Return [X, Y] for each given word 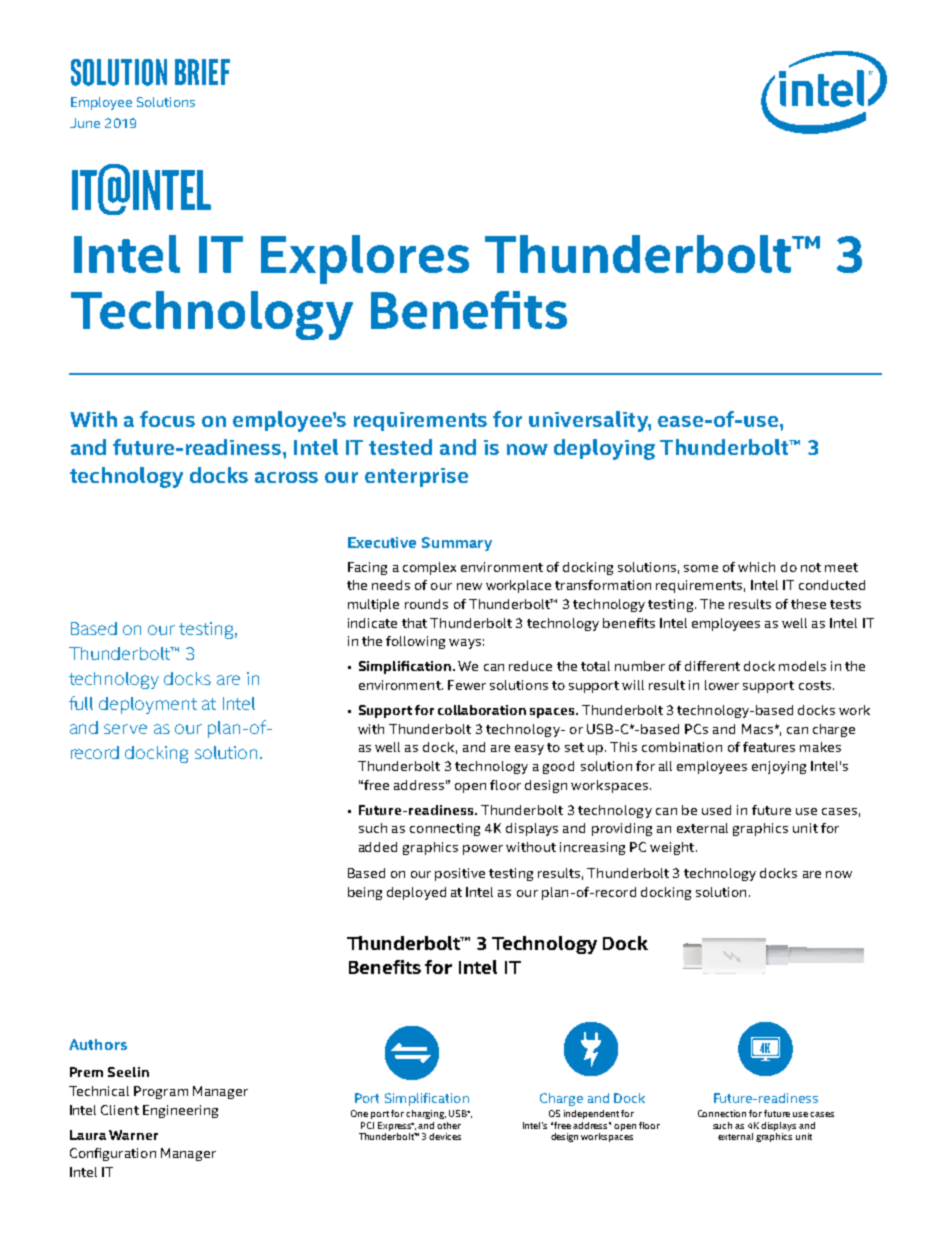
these [808, 604]
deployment [148, 705]
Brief [202, 72]
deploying [604, 449]
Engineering [180, 1111]
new [469, 586]
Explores [365, 259]
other [449, 1125]
